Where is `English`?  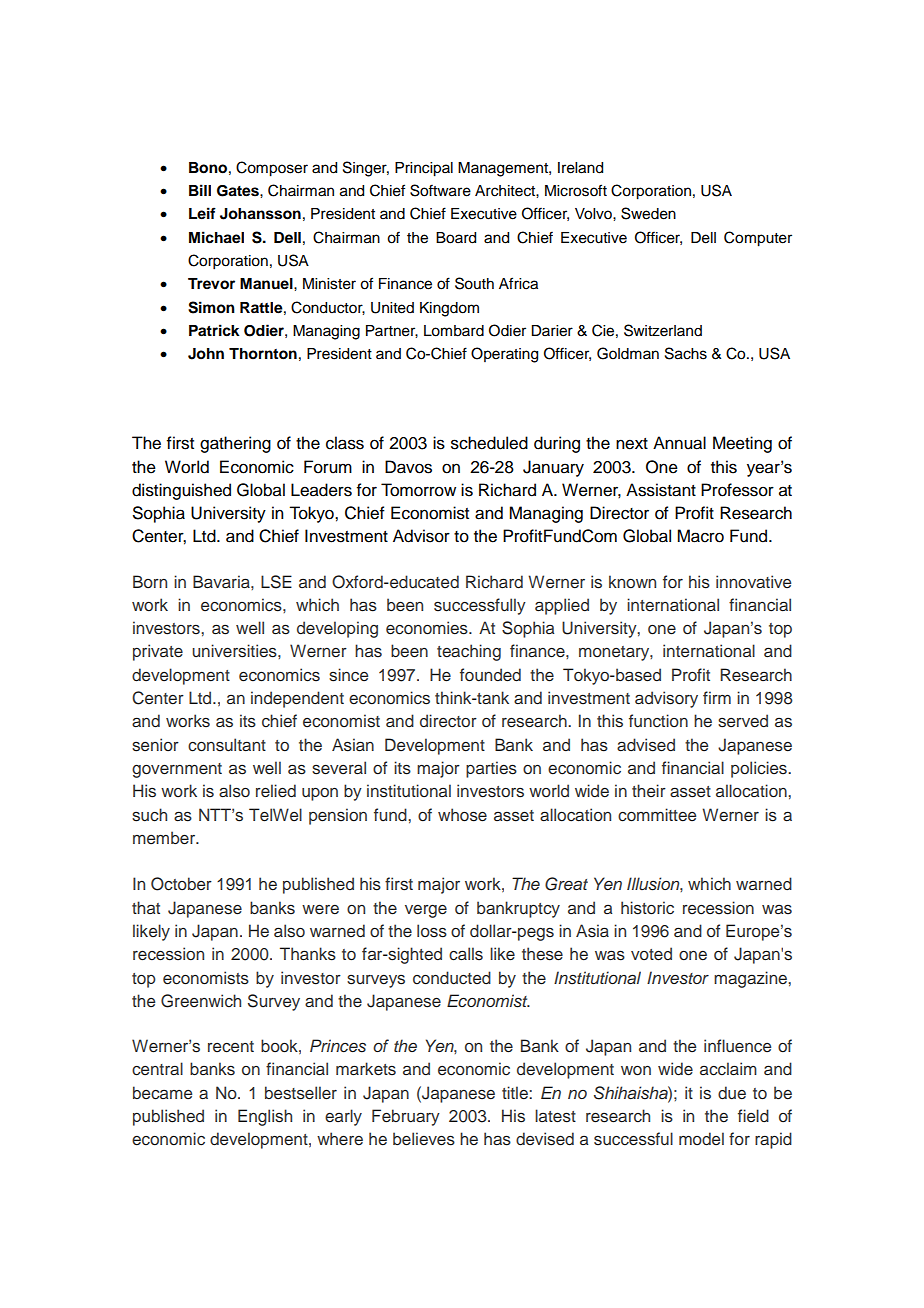 English is located at coordinates (265, 1117).
